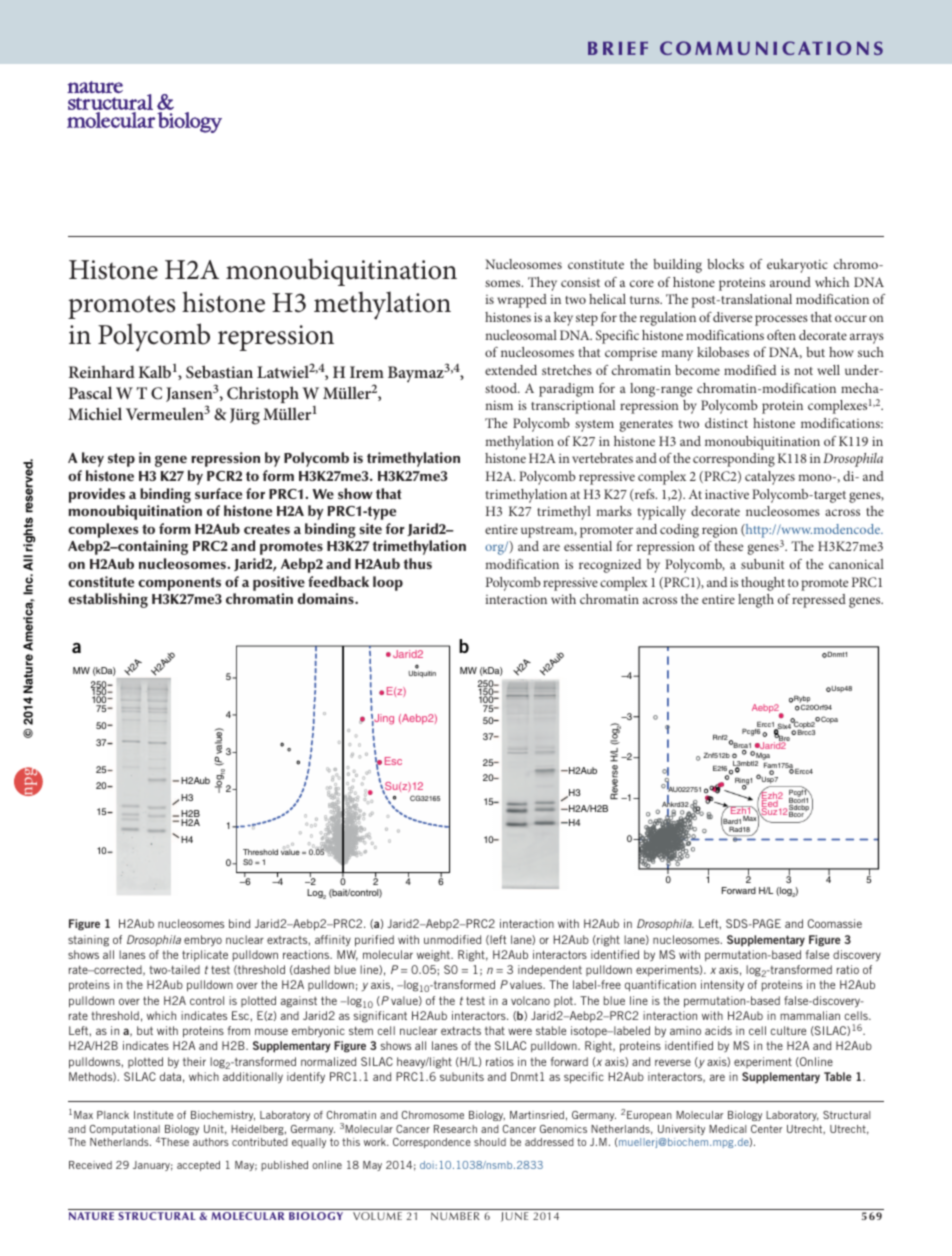 Image resolution: width=952 pixels, height=1256 pixels. I want to click on around, so click(790, 282).
